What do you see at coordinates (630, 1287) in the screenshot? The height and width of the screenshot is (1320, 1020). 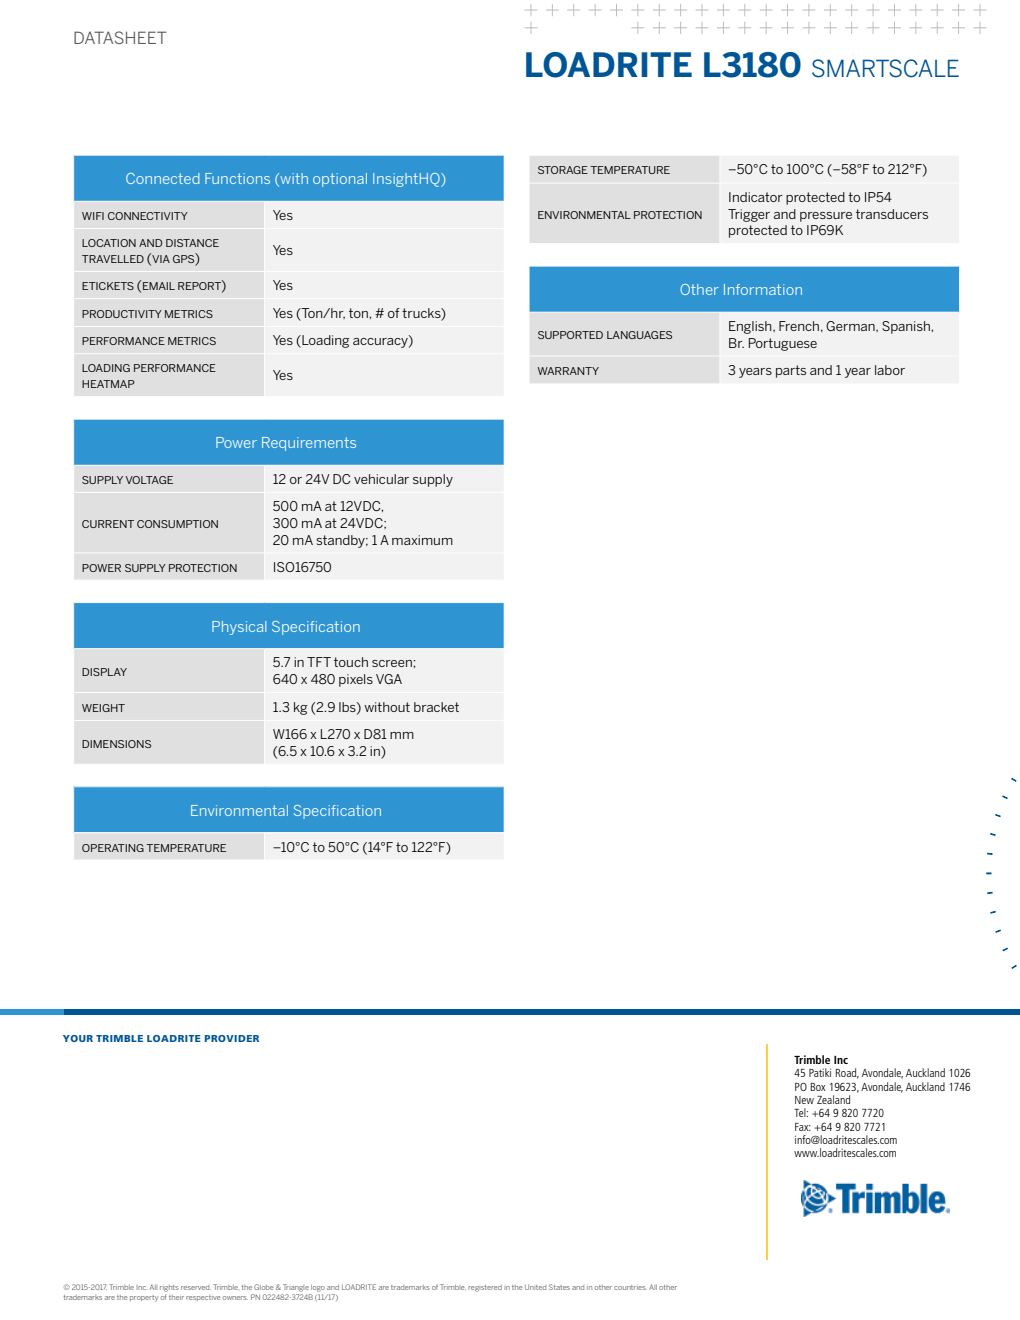 I see `countries` at bounding box center [630, 1287].
